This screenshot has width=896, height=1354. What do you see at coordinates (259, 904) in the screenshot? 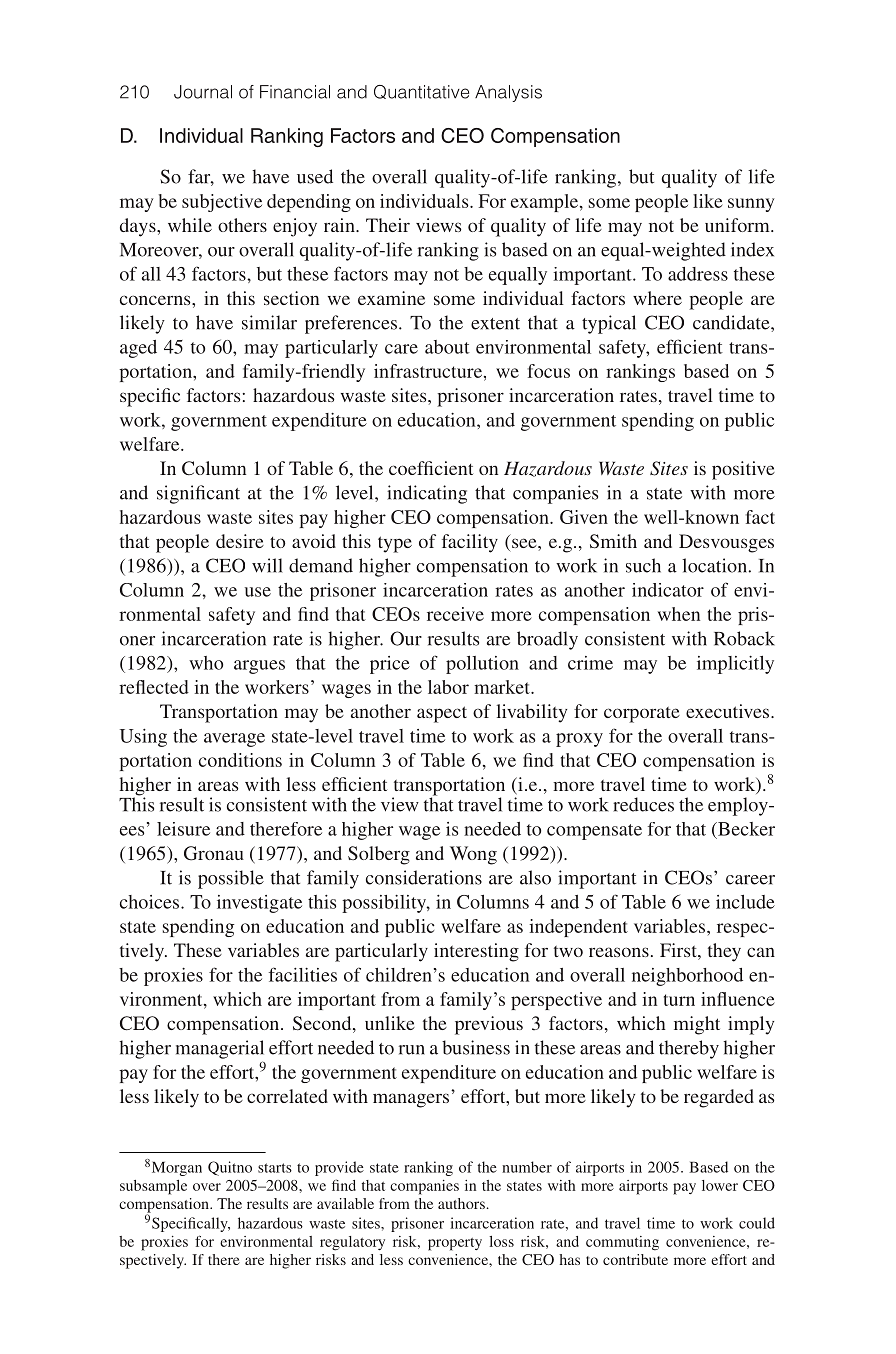
I see `investigate` at bounding box center [259, 904].
